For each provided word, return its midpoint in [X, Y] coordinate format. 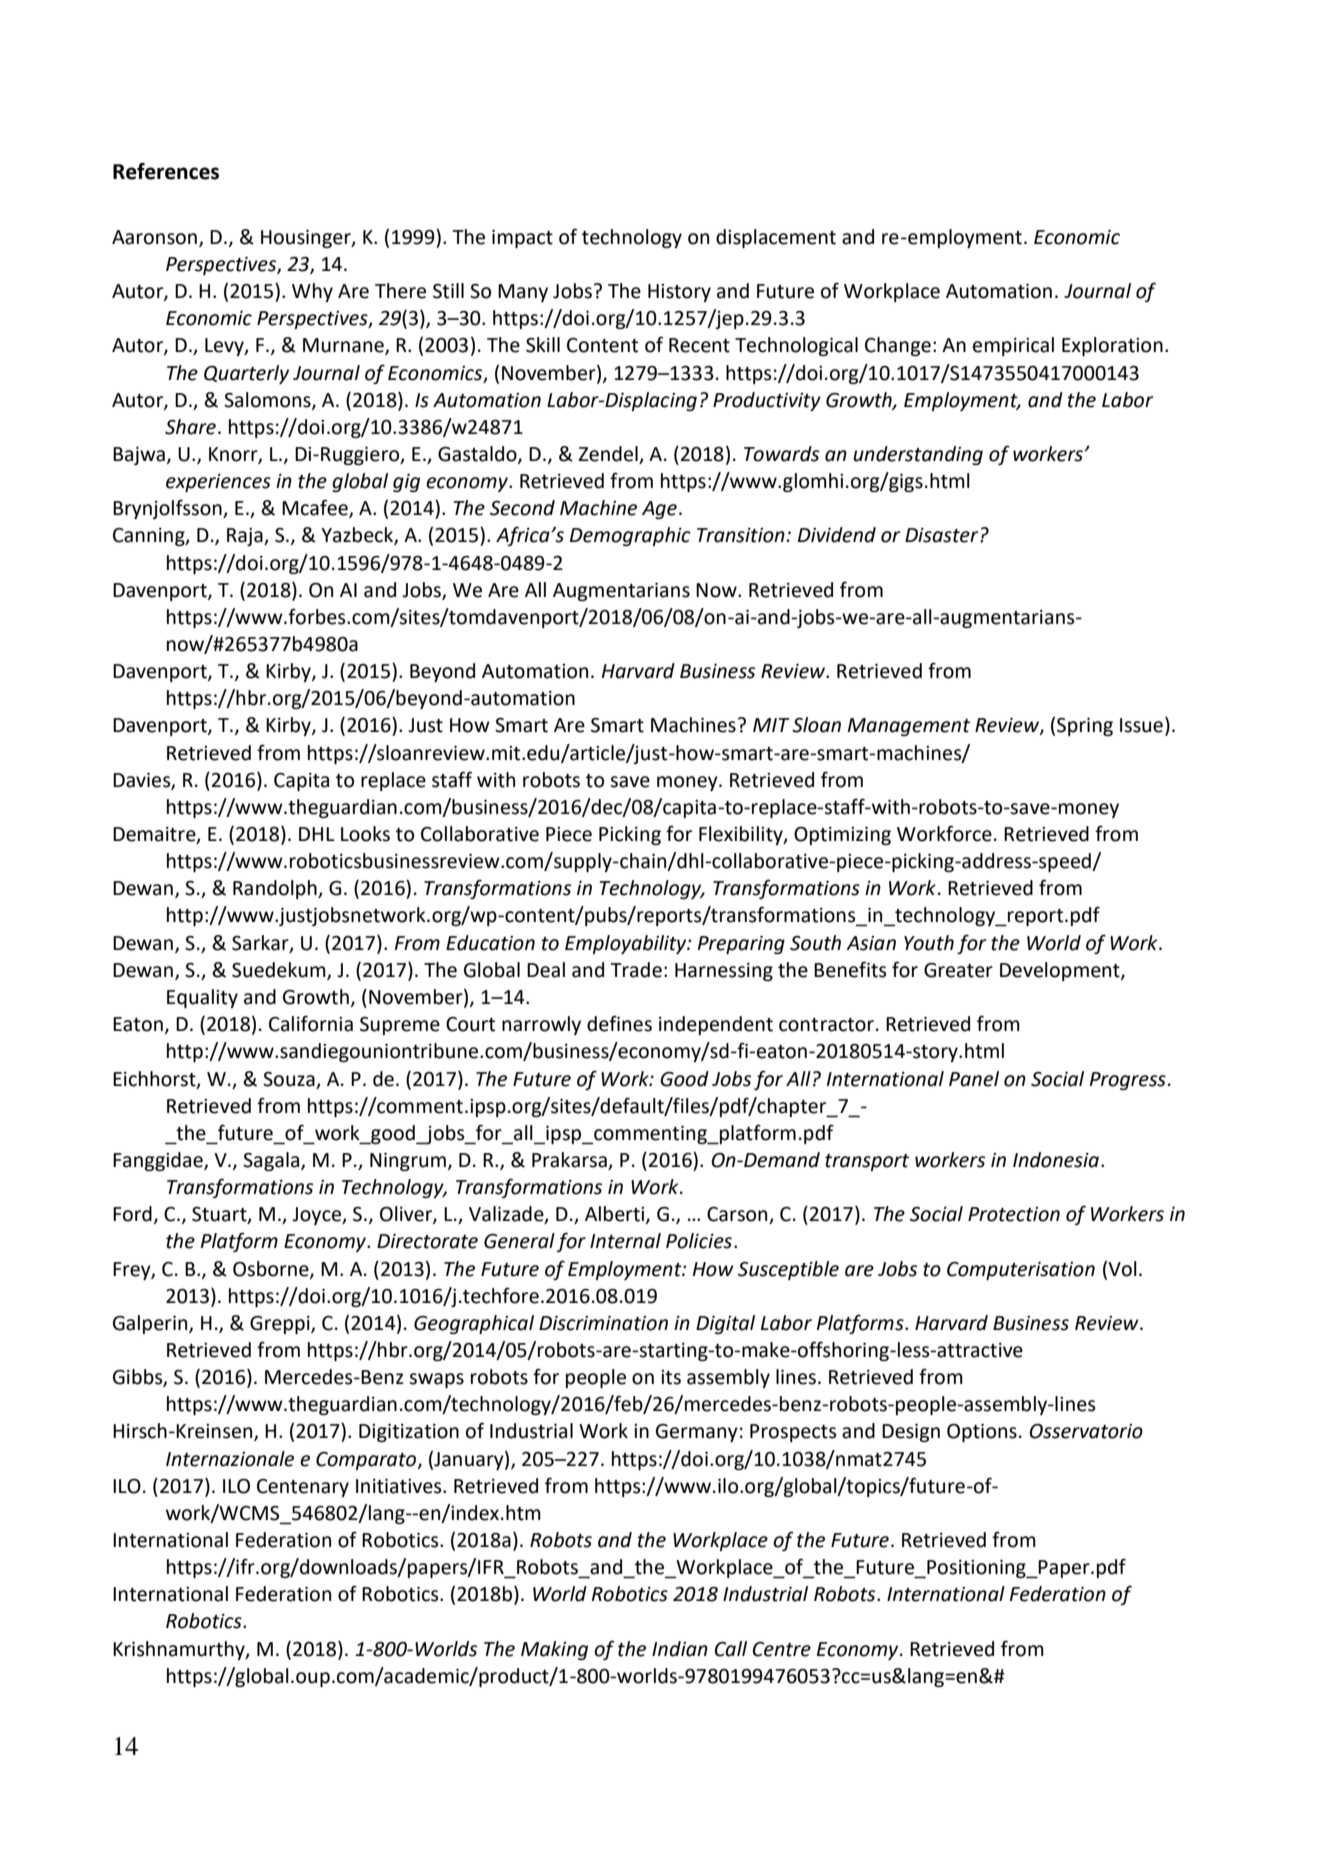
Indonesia [1056, 1160]
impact [522, 239]
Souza [289, 1079]
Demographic [630, 536]
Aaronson [154, 237]
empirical [1013, 346]
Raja [246, 537]
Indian [680, 1649]
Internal [625, 1241]
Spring [1085, 727]
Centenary [303, 1488]
